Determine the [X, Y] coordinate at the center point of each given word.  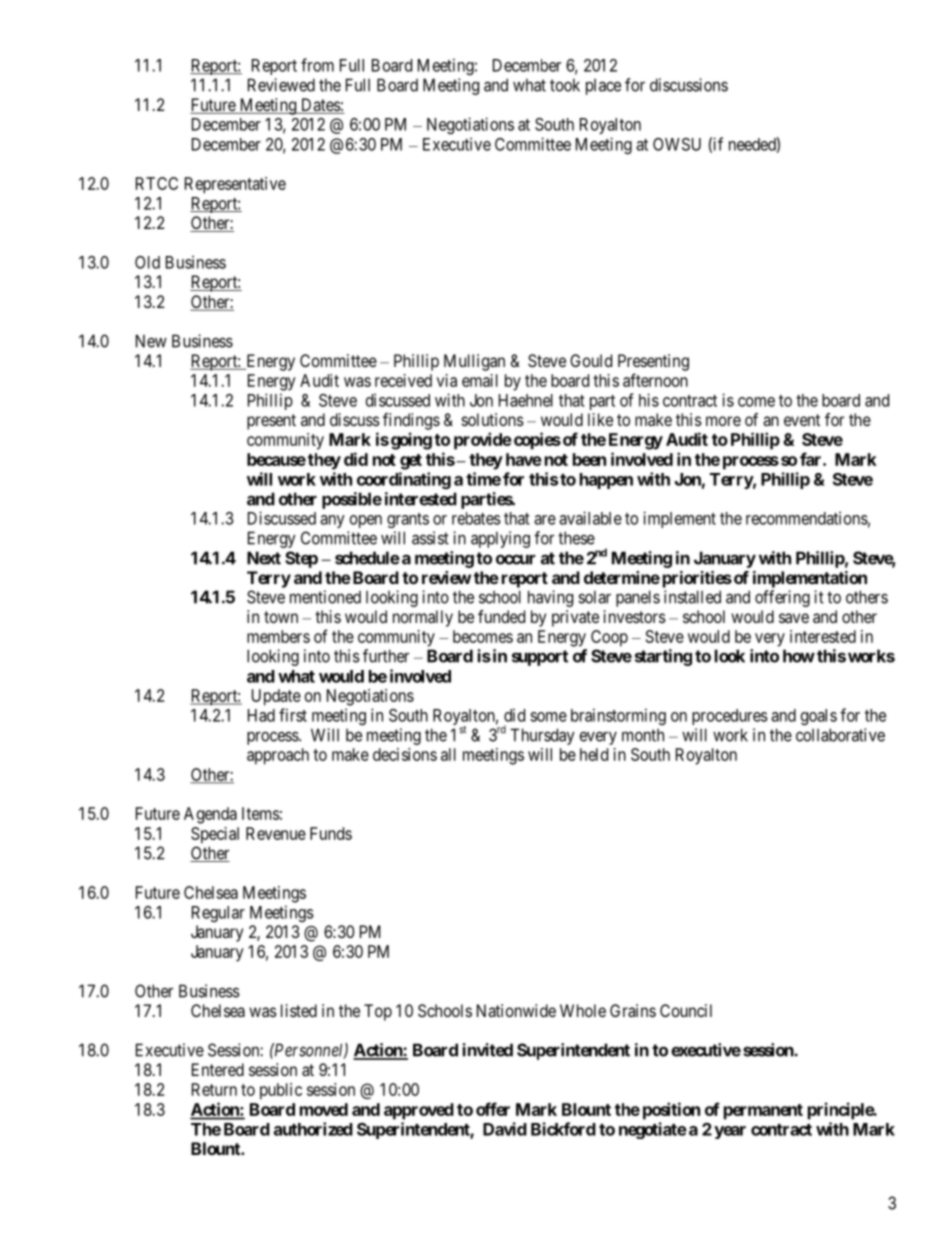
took [565, 85]
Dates [320, 106]
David [505, 1129]
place [603, 87]
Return [214, 1089]
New [151, 341]
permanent [763, 1112]
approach [278, 756]
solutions [493, 419]
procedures [730, 717]
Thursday [542, 736]
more [723, 421]
